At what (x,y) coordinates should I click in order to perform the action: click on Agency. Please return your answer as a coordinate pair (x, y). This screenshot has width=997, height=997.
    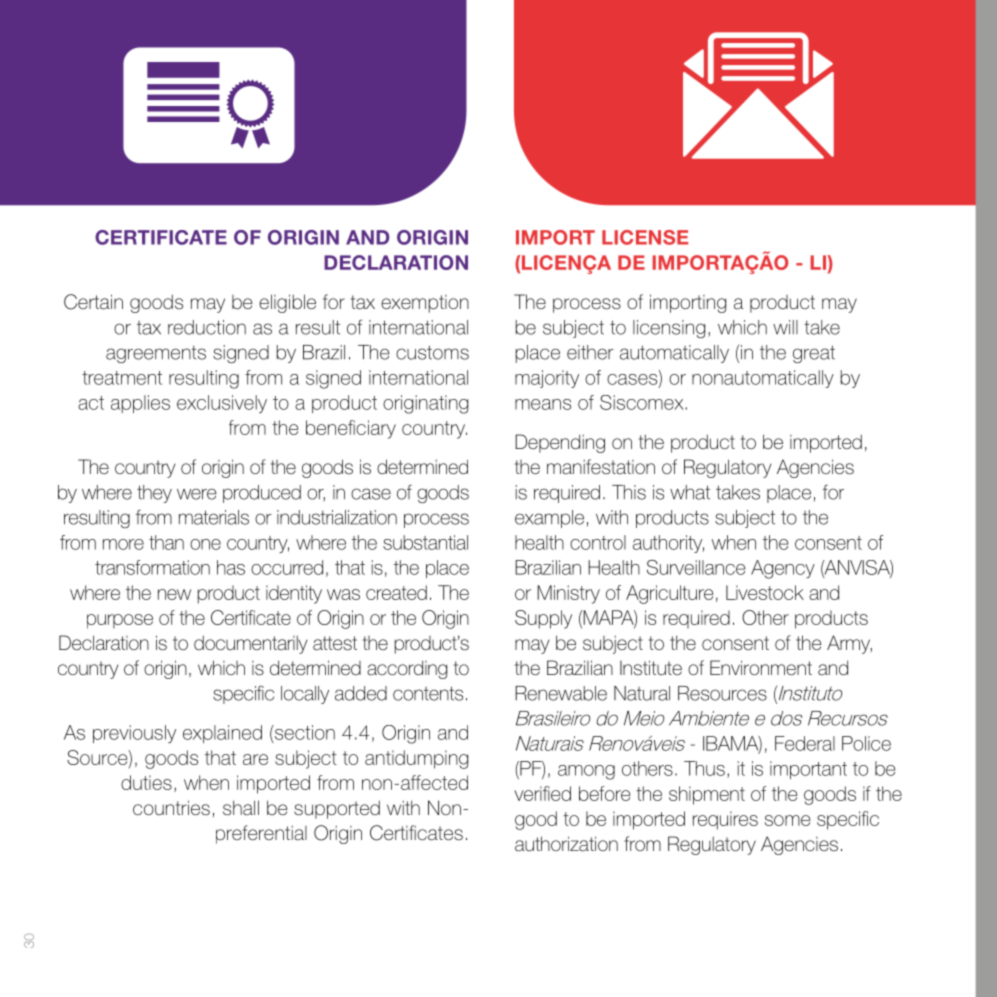
    Looking at the image, I should click on (783, 569).
